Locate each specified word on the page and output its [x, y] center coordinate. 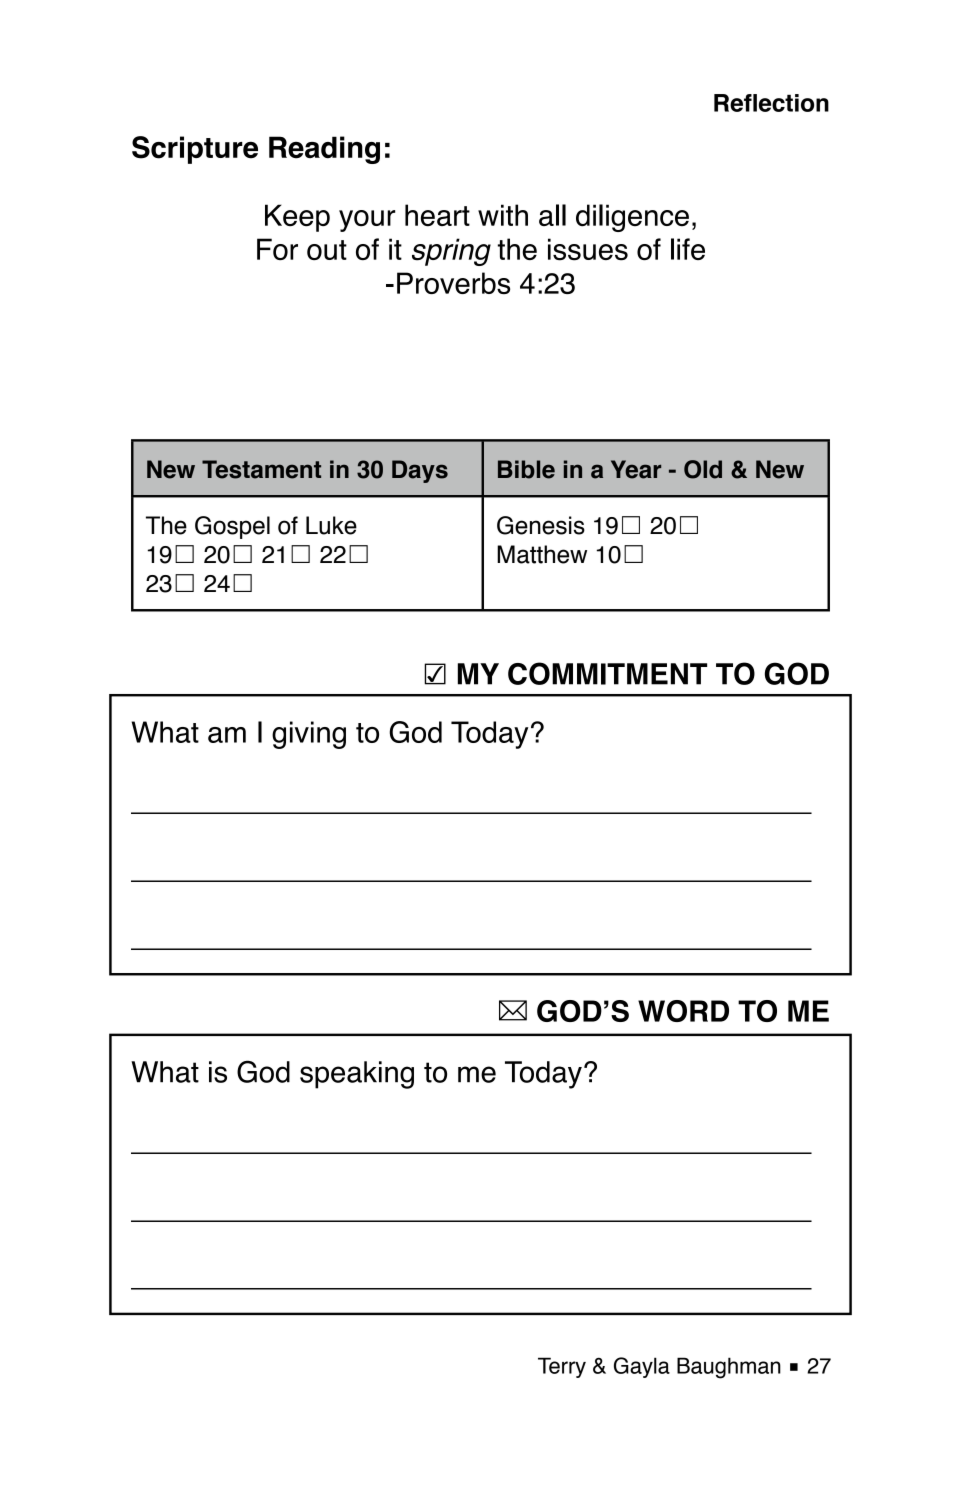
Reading [324, 150]
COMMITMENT [607, 673]
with [503, 215]
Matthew [542, 554]
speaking [357, 1075]
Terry [562, 1367]
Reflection [771, 103]
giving [309, 735]
